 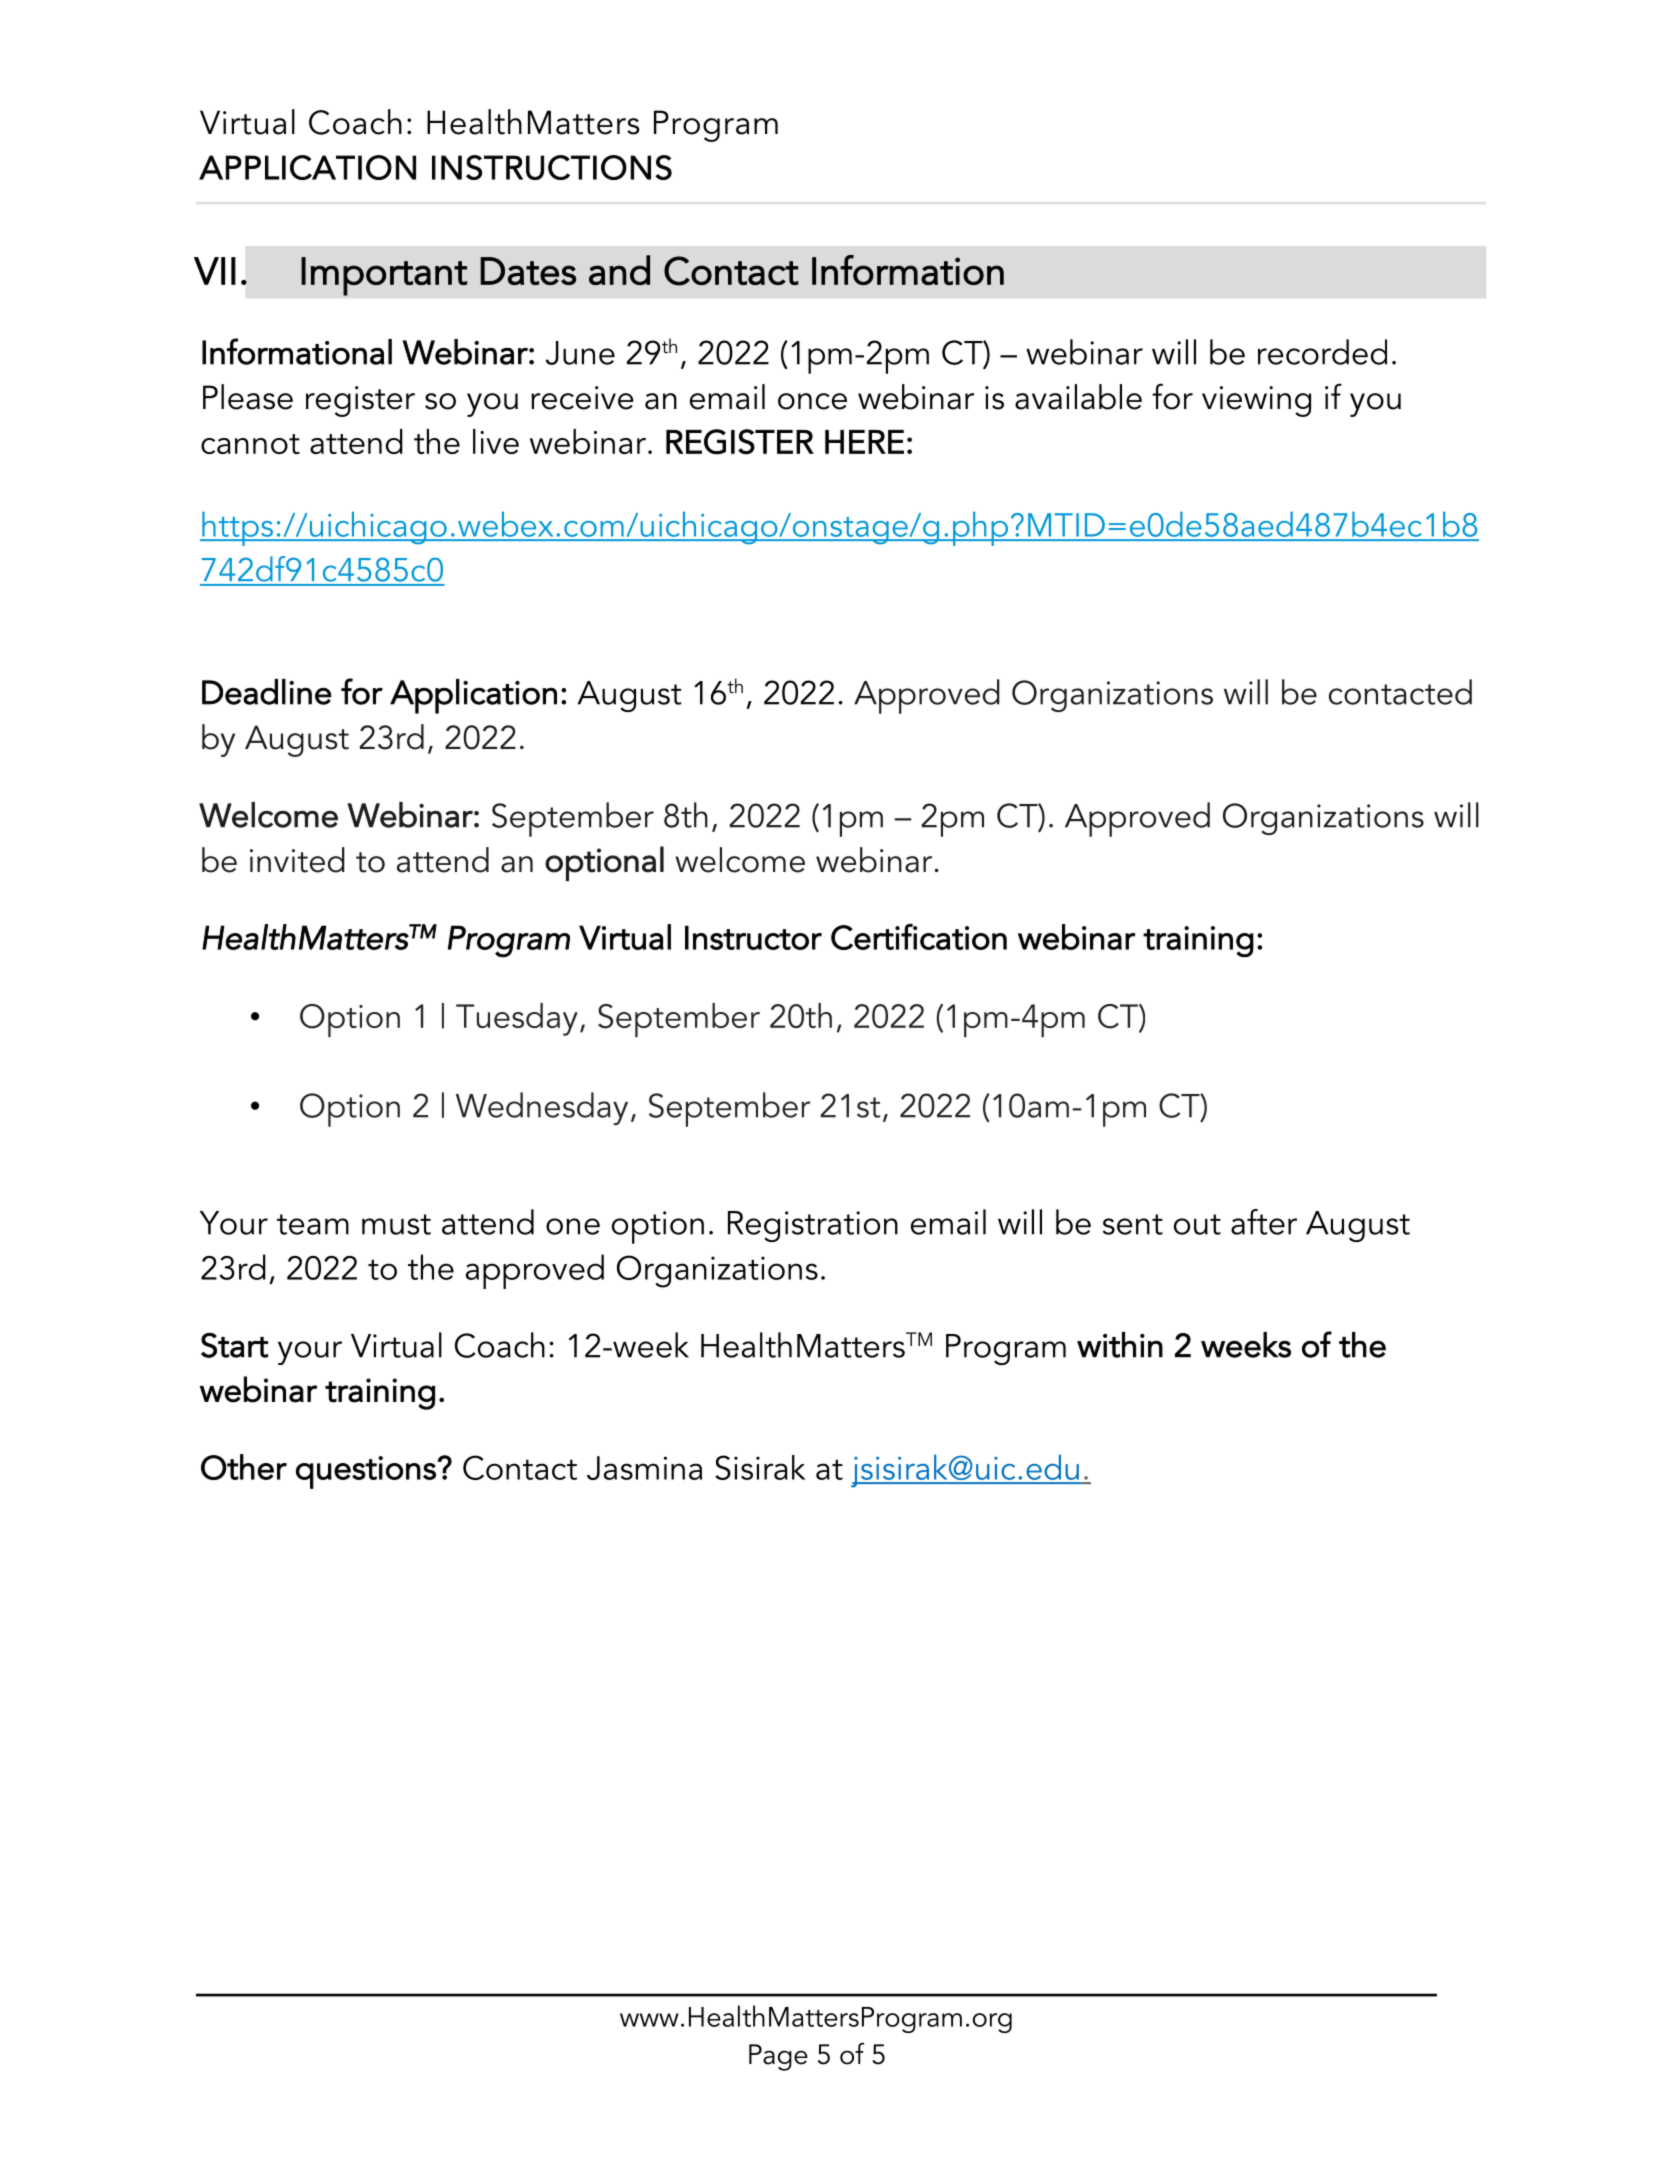 I want to click on recorded, so click(x=1322, y=352).
